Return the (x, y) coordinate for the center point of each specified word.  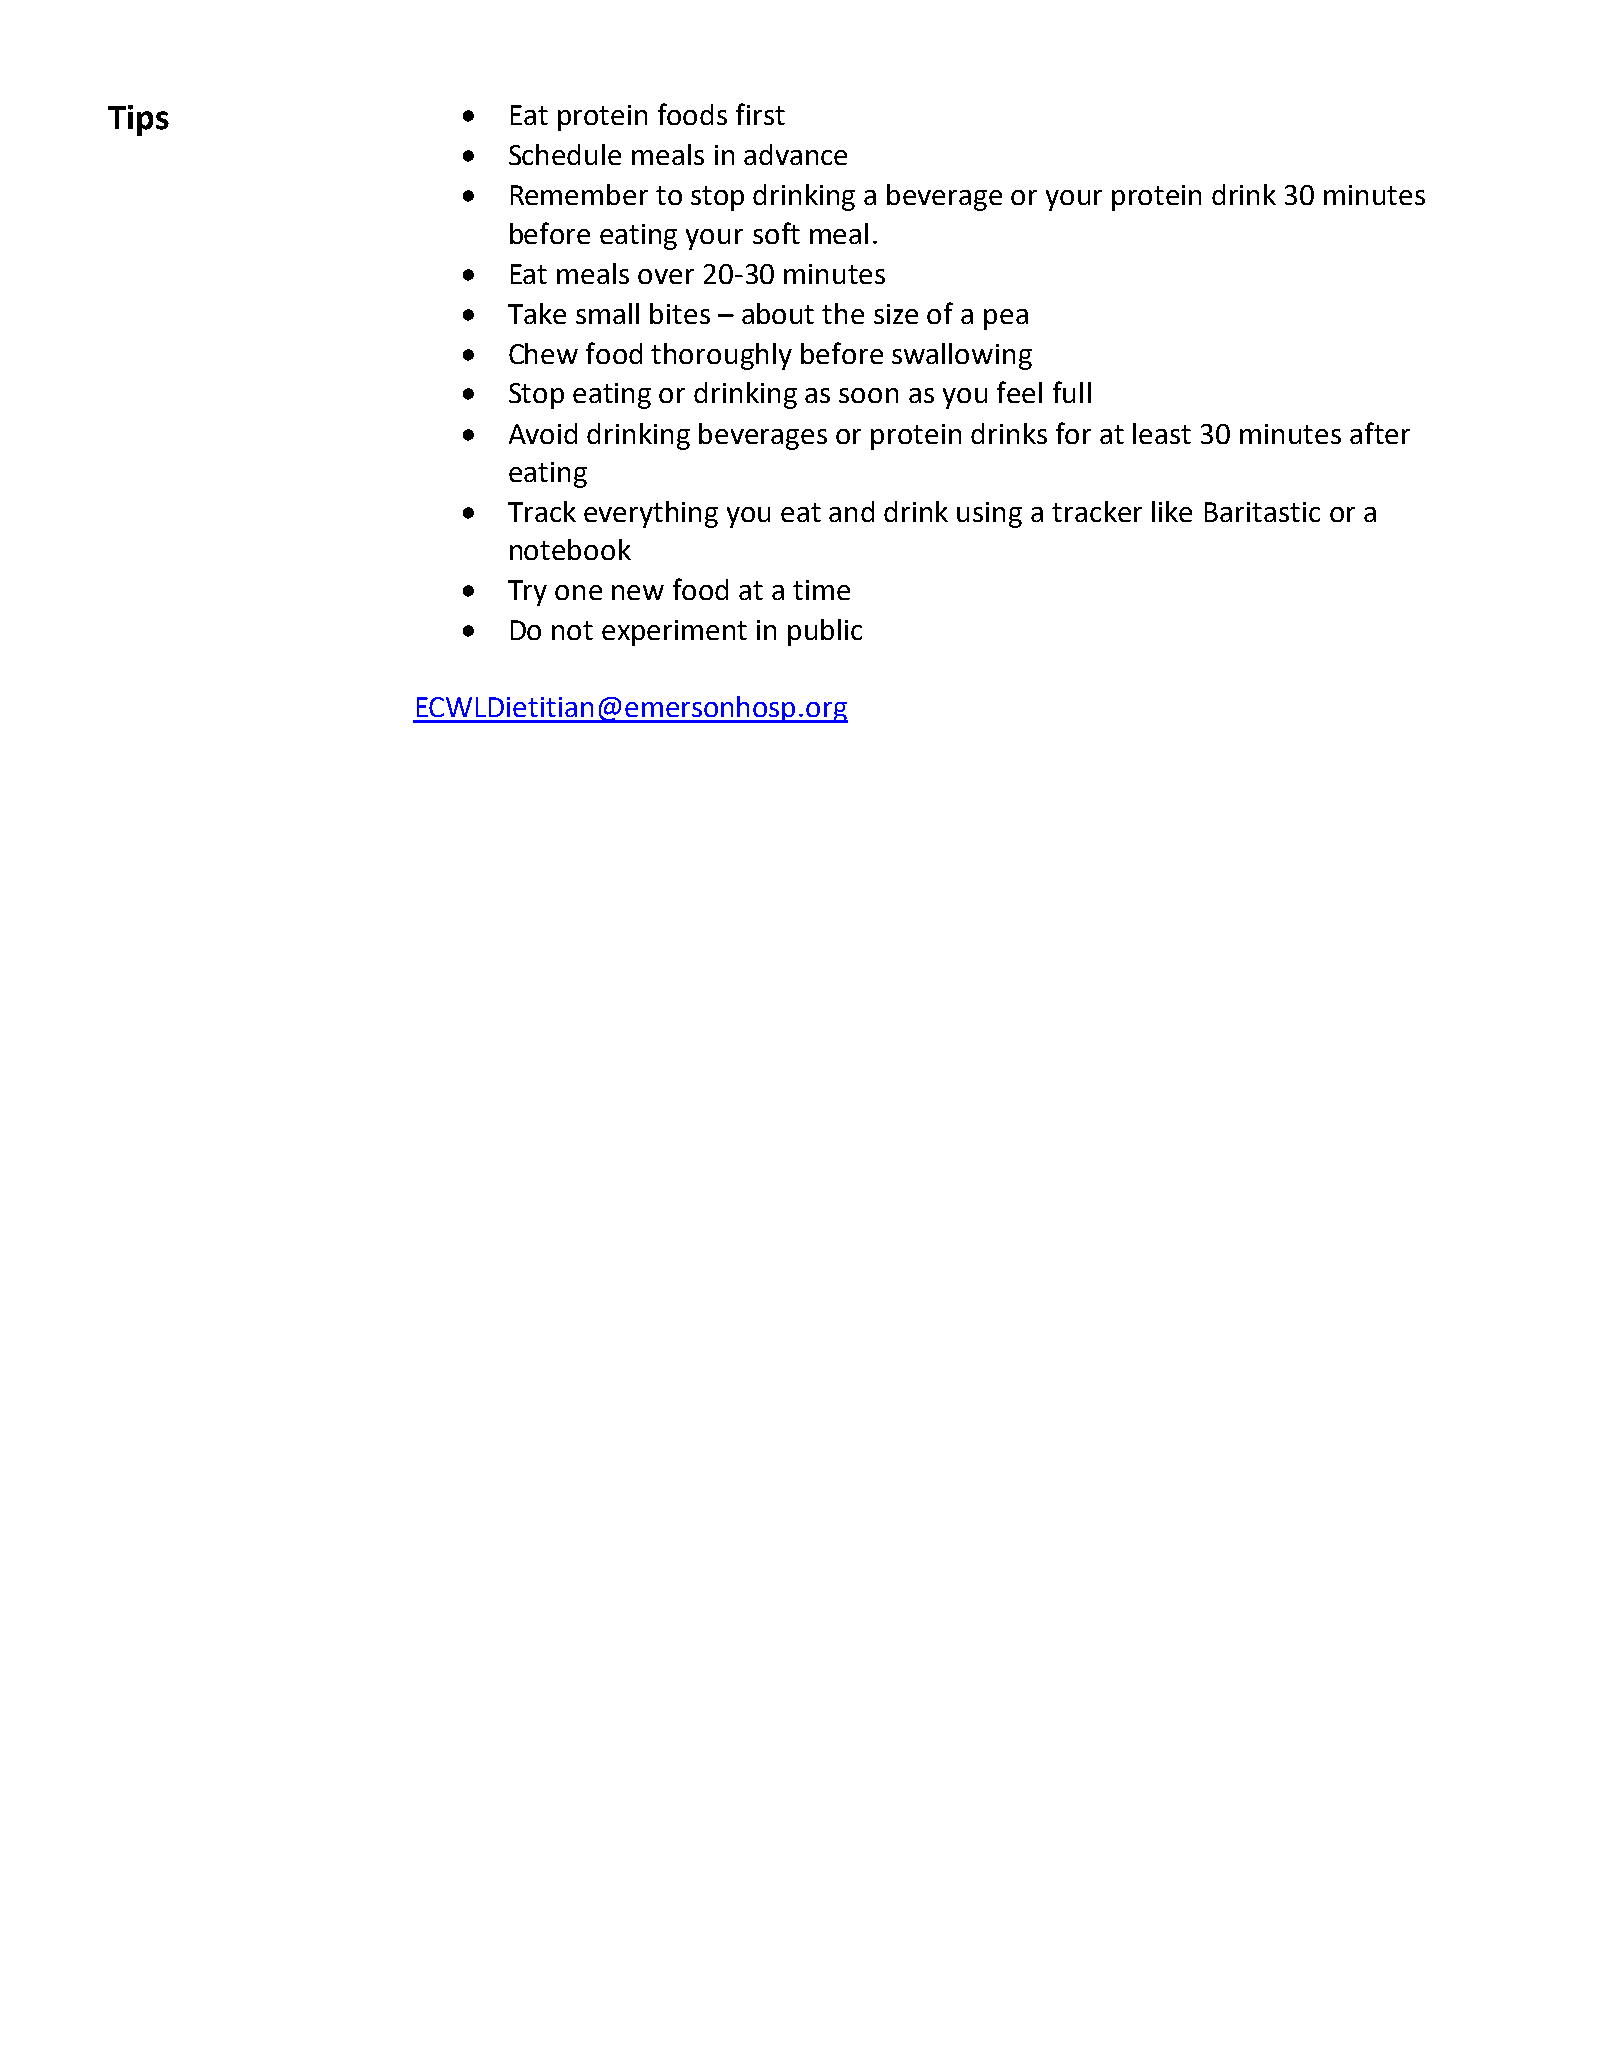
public (825, 632)
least (1162, 433)
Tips (138, 120)
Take (537, 313)
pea (1006, 319)
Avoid (543, 433)
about (778, 313)
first (760, 114)
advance (795, 154)
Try (527, 593)
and (851, 511)
